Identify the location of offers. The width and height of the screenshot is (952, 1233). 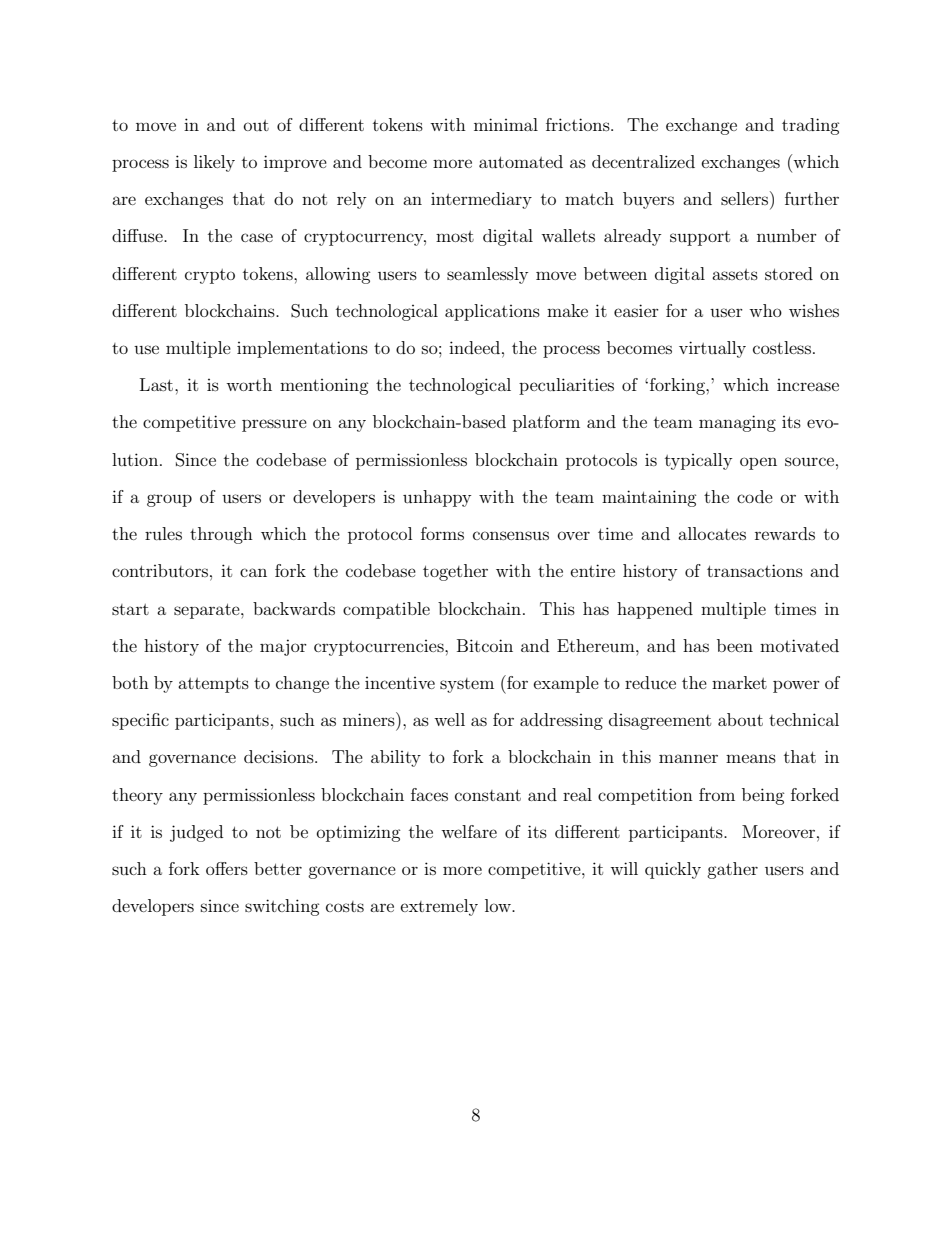
(227, 868).
